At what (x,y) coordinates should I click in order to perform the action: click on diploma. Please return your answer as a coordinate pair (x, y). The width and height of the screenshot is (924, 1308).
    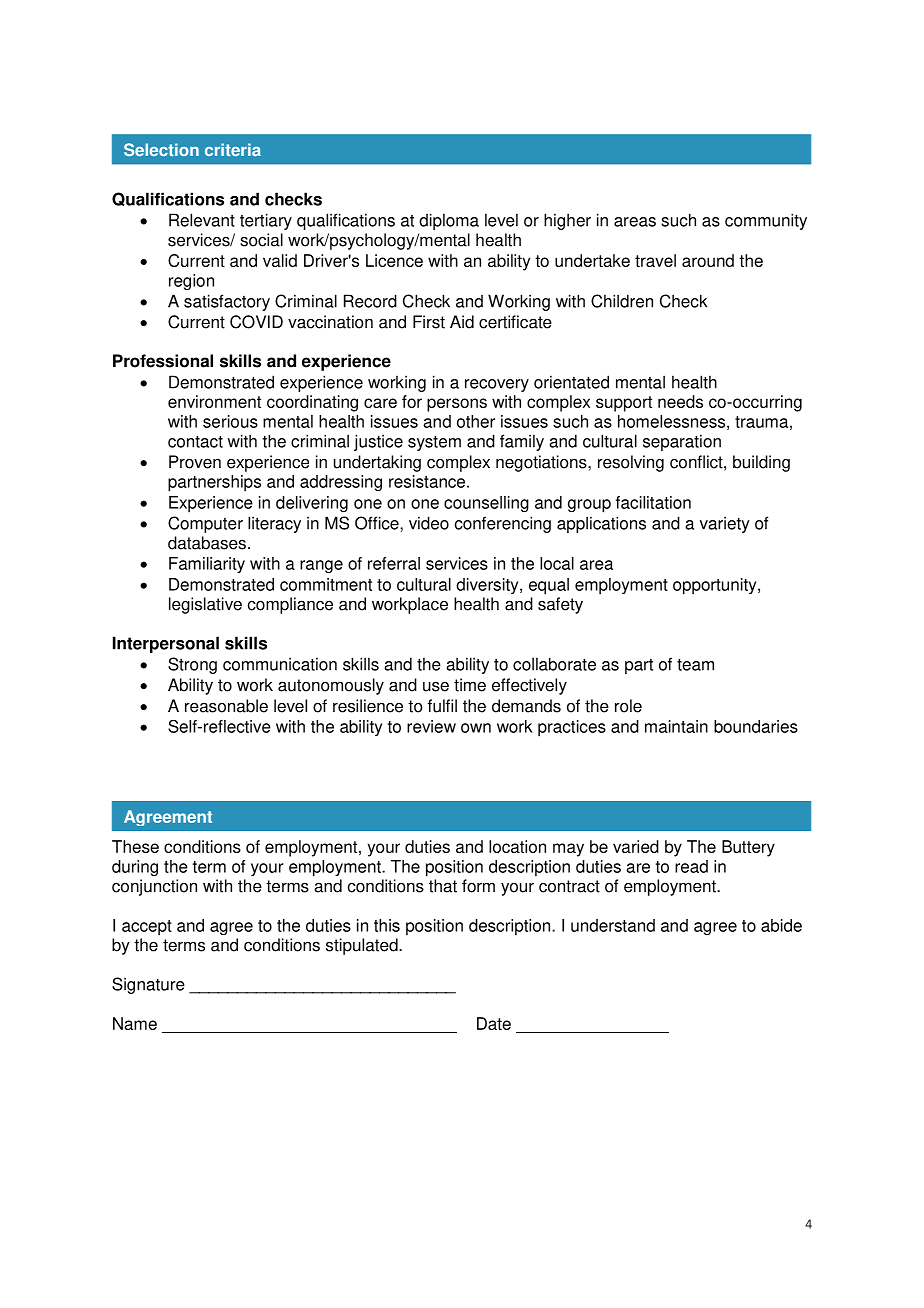
    Looking at the image, I should click on (449, 221).
